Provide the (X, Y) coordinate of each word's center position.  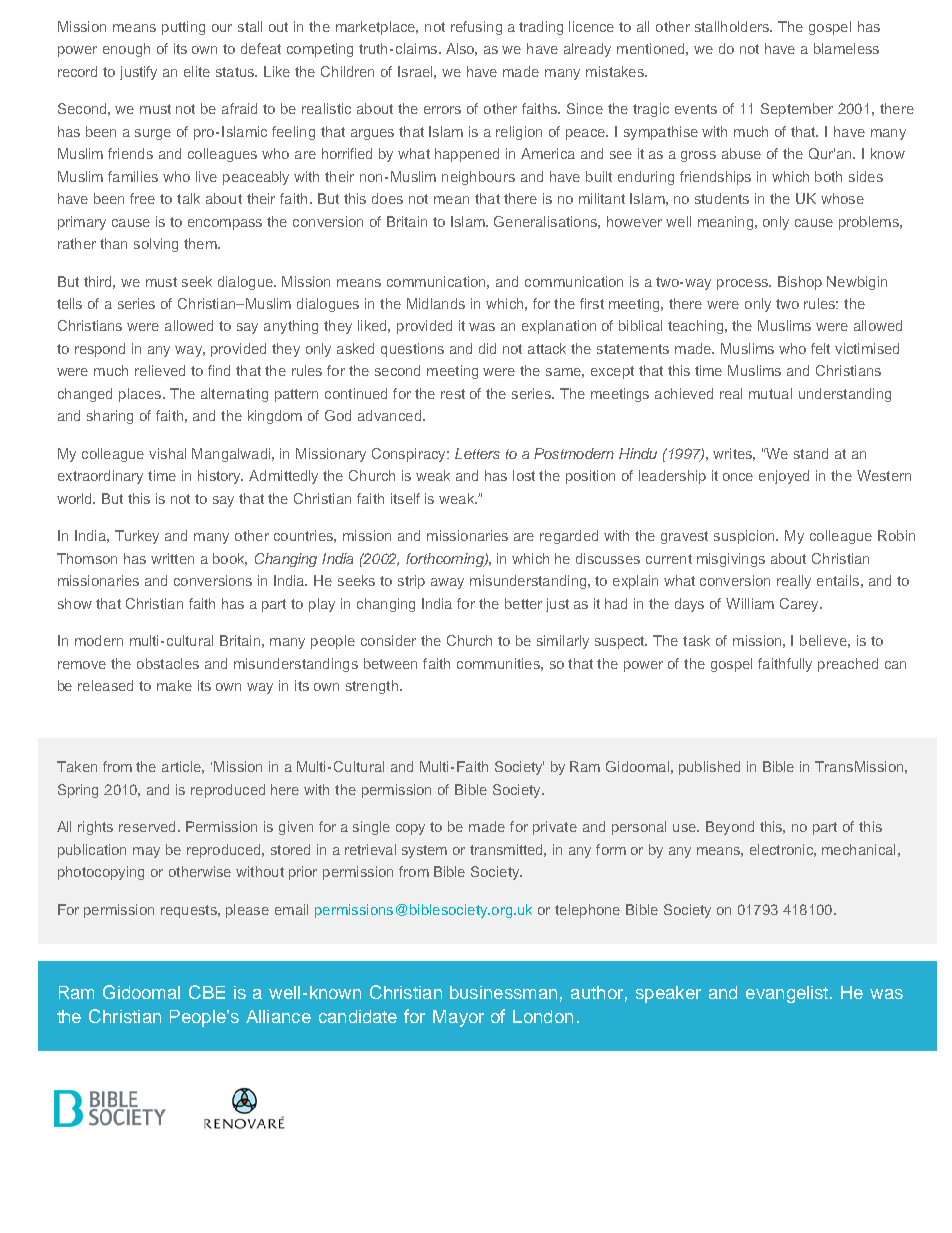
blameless (846, 48)
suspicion (745, 537)
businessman (503, 992)
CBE (207, 992)
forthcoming (446, 560)
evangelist (789, 994)
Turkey (137, 537)
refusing (476, 28)
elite (197, 71)
